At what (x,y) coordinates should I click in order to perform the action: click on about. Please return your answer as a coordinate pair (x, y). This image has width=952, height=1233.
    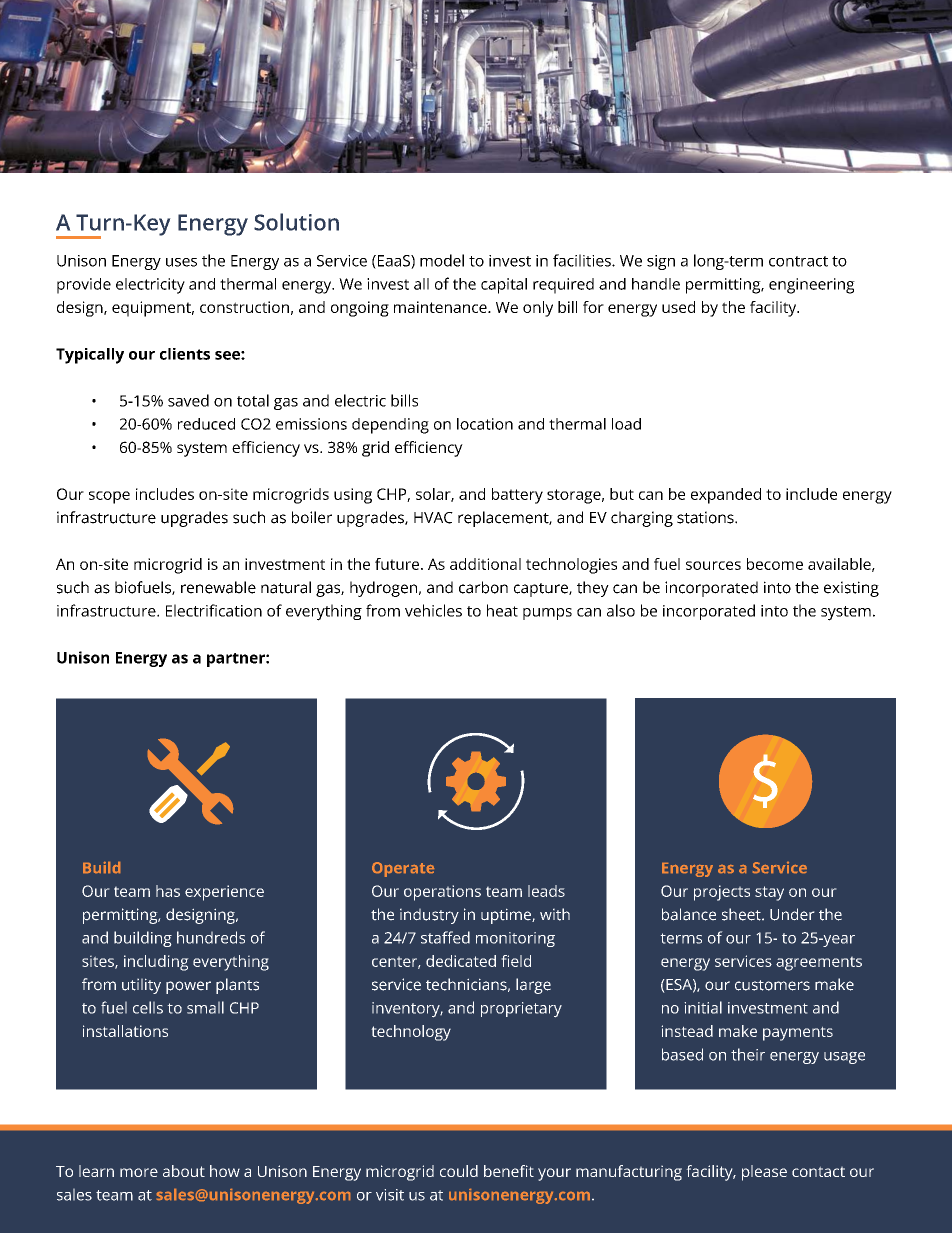
    Looking at the image, I should click on (184, 1171).
